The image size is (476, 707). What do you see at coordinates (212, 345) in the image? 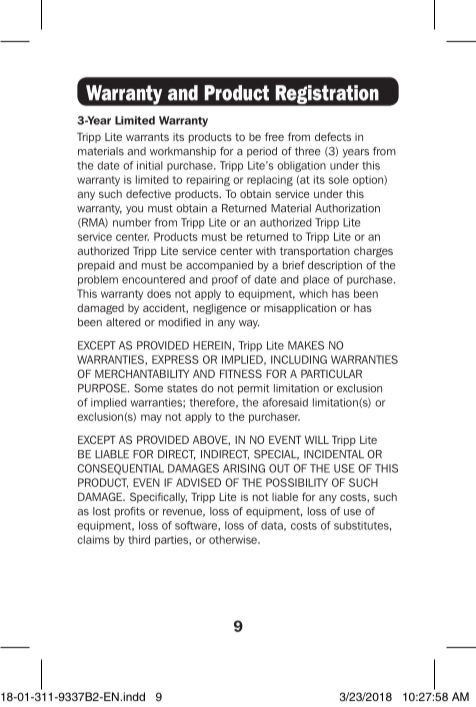
I see `HEREIN` at bounding box center [212, 345].
